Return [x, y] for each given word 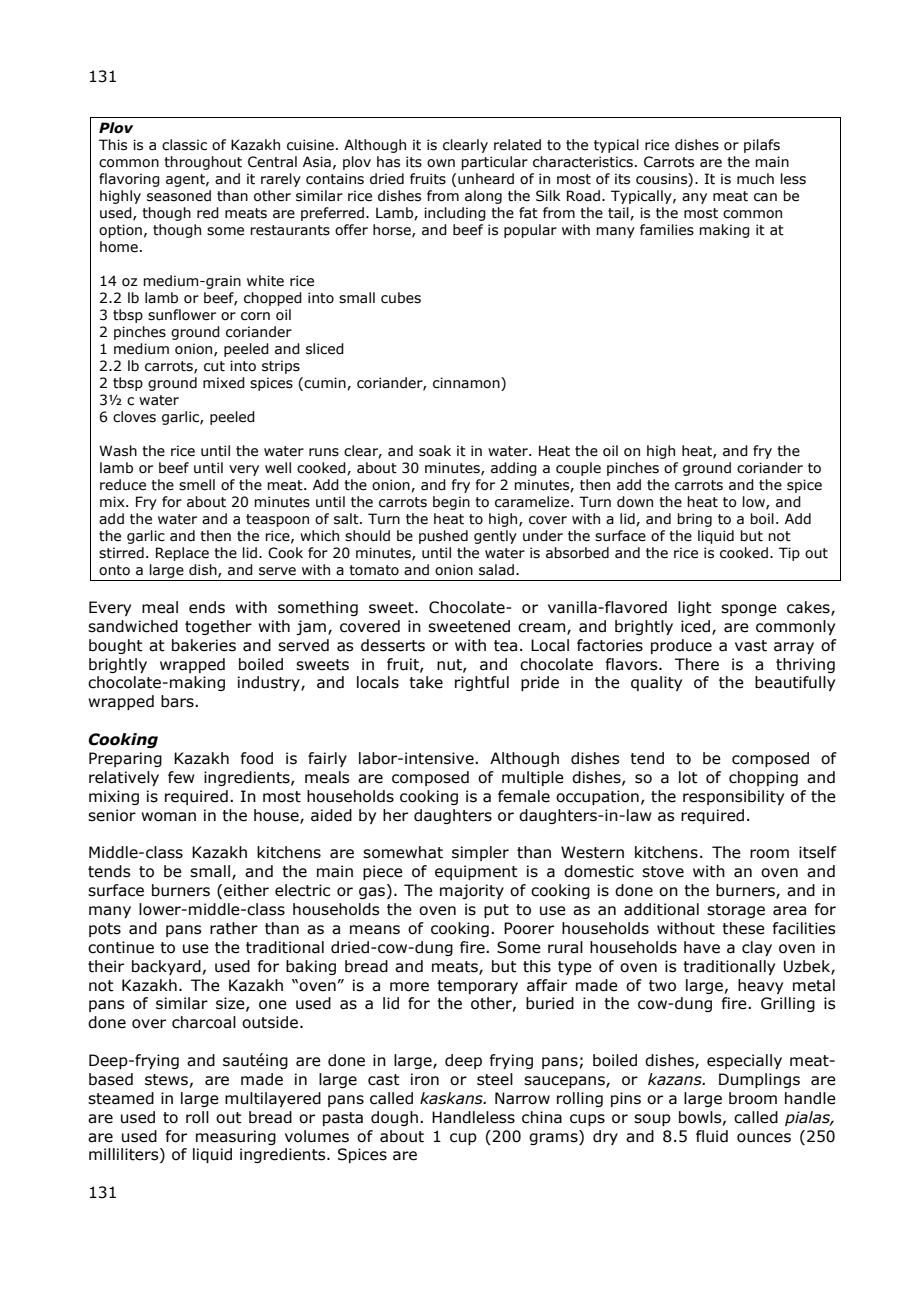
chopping [763, 778]
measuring [236, 1137]
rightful [482, 683]
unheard [486, 179]
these [743, 928]
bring [694, 520]
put [496, 911]
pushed [443, 537]
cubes [401, 298]
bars [178, 701]
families [667, 230]
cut [214, 366]
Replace [182, 554]
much [755, 179]
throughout [203, 163]
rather [234, 928]
